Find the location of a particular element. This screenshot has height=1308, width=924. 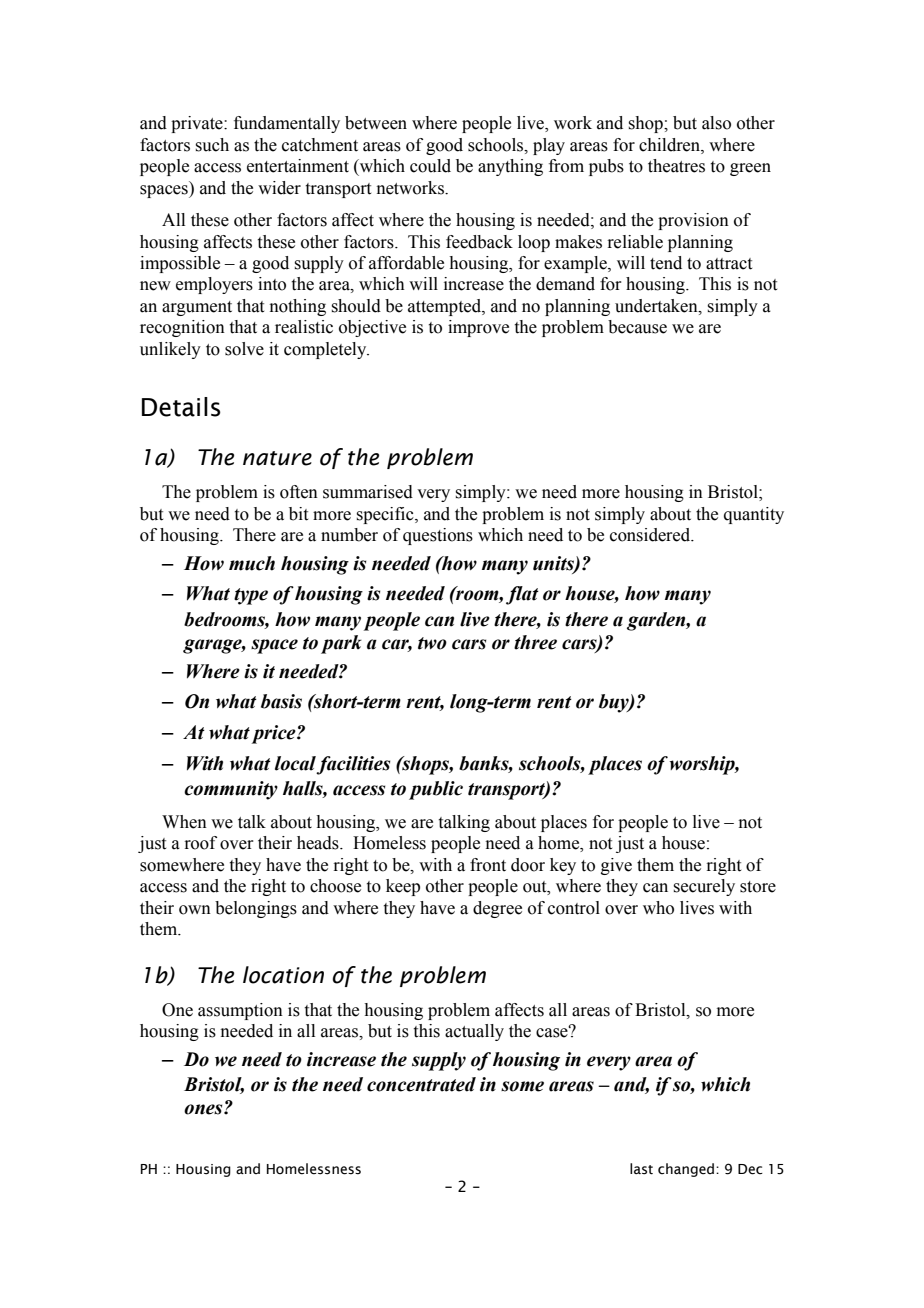

such is located at coordinates (212, 145).
